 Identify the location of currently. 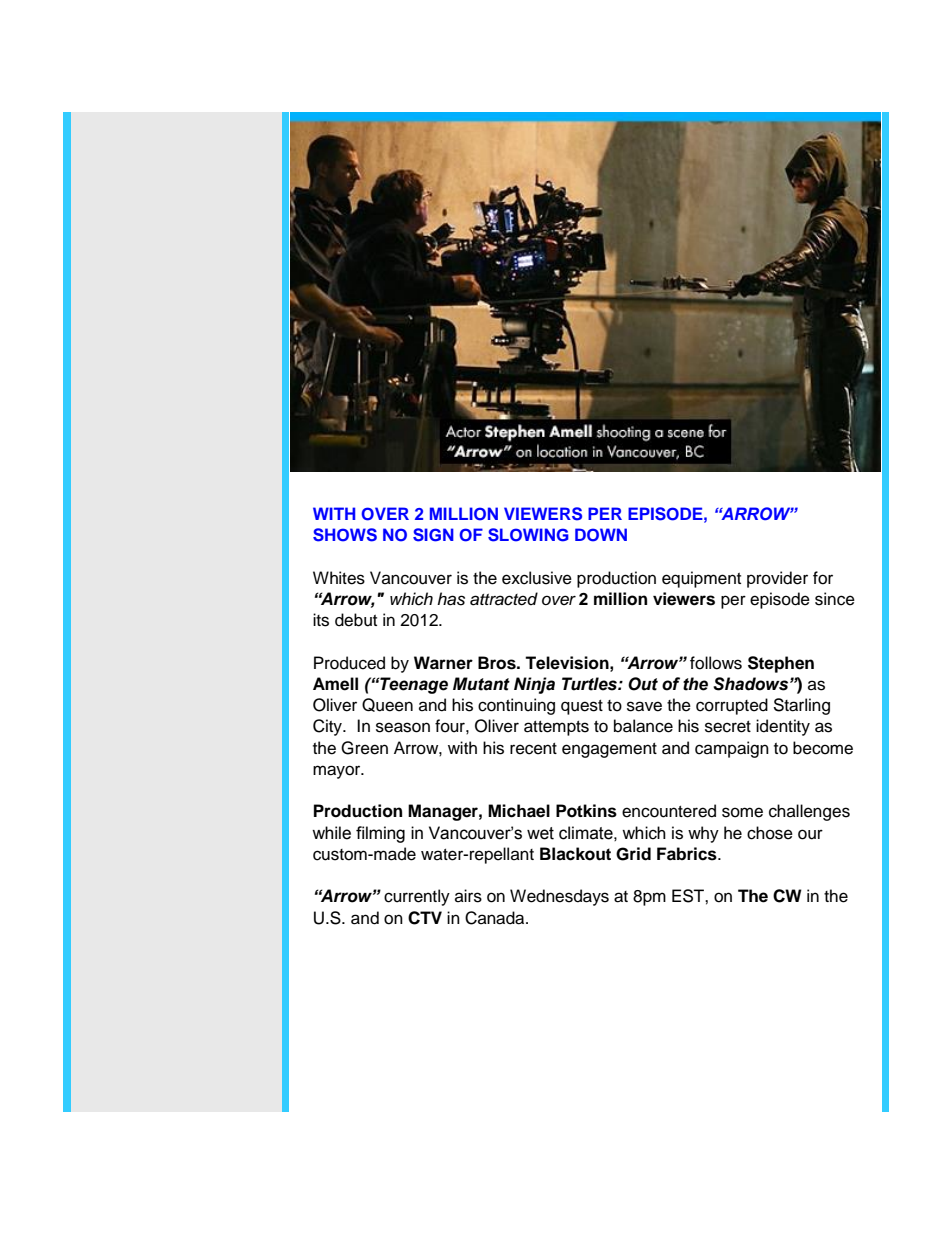
(417, 897).
